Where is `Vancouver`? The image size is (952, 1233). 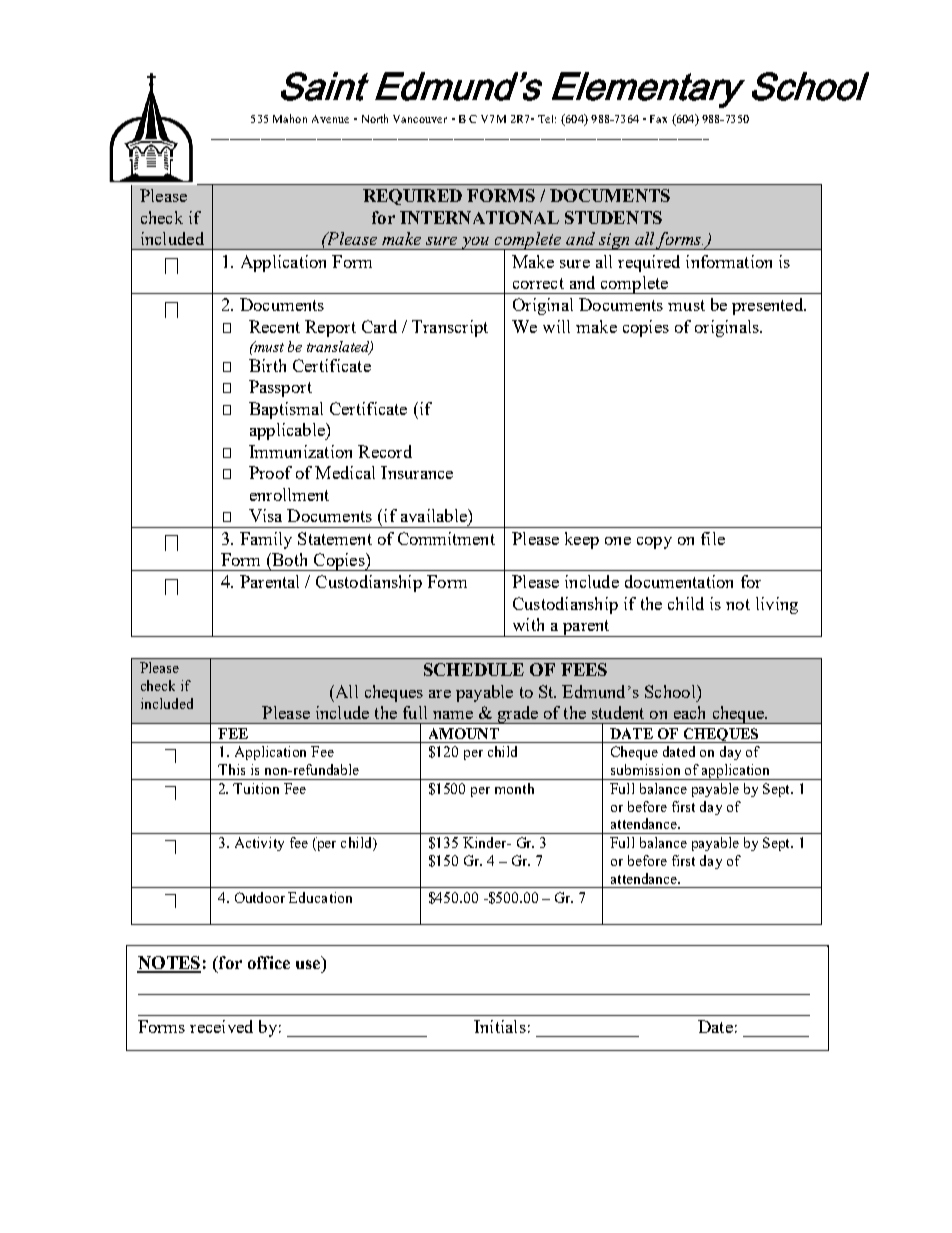
Vancouver is located at coordinates (420, 119).
